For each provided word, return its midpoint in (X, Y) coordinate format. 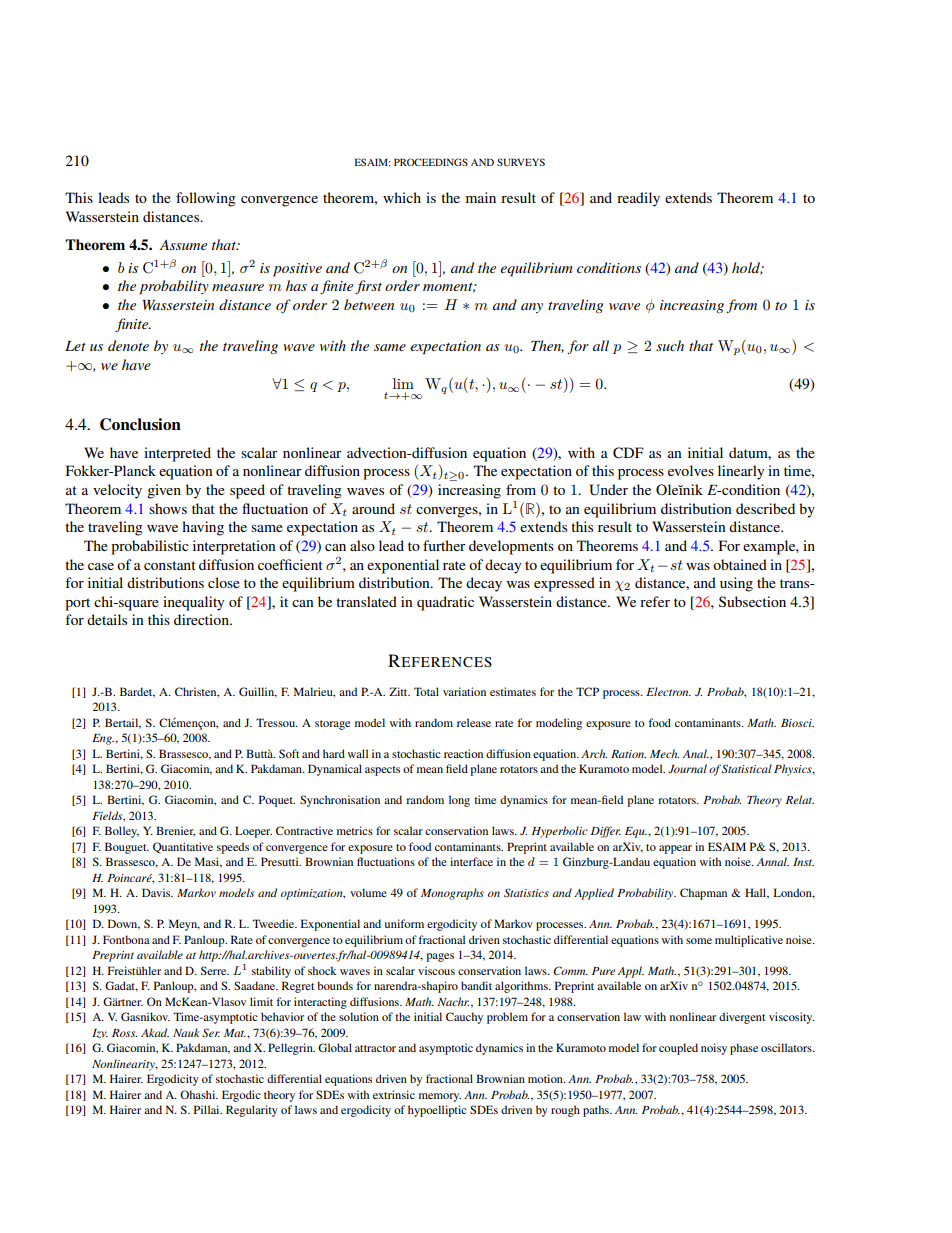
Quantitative (183, 848)
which (402, 197)
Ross (124, 1033)
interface (471, 861)
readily (638, 199)
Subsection (752, 601)
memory (440, 1097)
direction (202, 619)
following (206, 199)
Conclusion (140, 424)
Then (547, 346)
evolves (691, 470)
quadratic (445, 603)
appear (675, 849)
